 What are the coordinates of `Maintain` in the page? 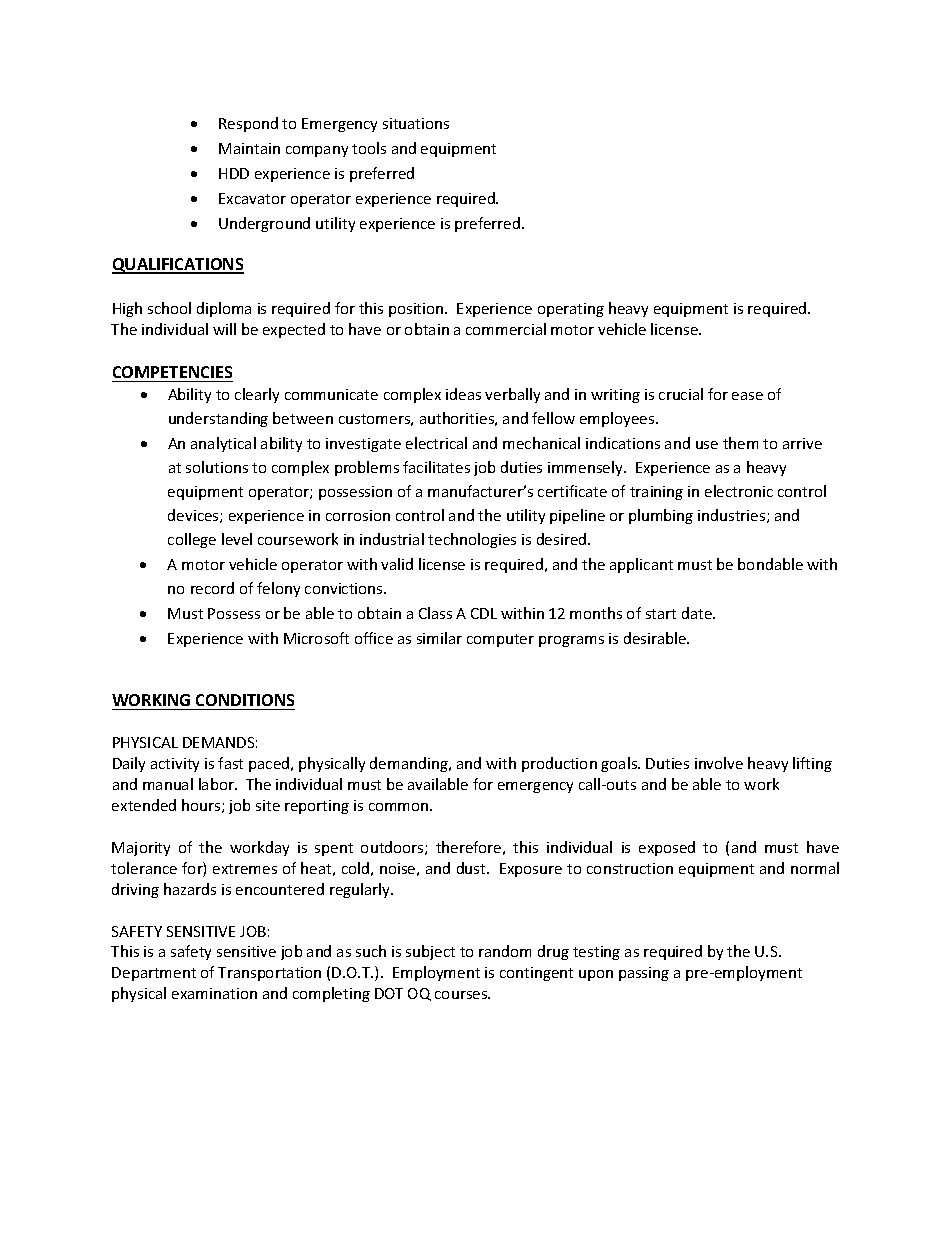 It's located at (249, 148).
